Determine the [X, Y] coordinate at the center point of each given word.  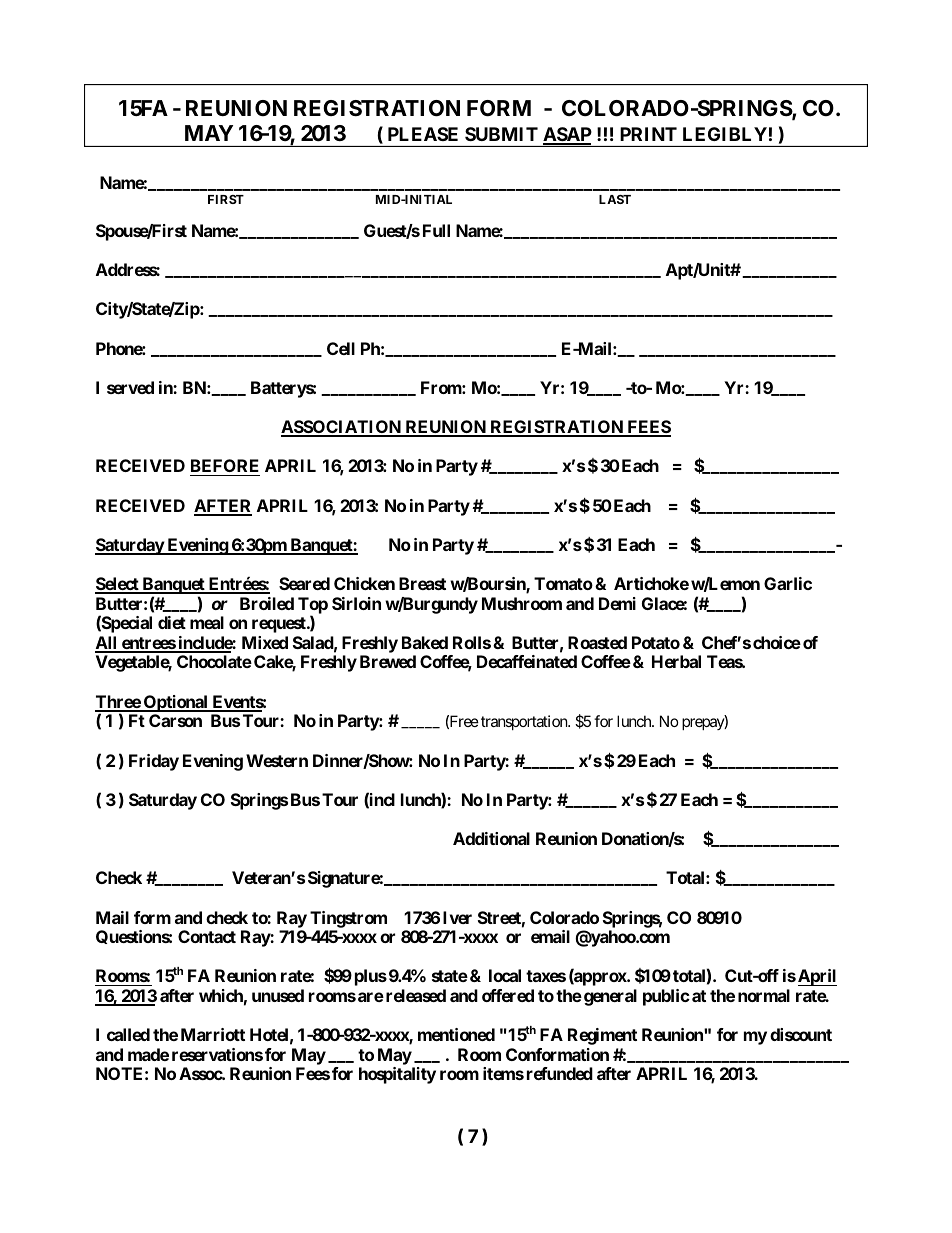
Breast [422, 583]
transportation [525, 722]
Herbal [676, 661]
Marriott [213, 1034]
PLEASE [423, 134]
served [130, 387]
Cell [341, 348]
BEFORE [225, 467]
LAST [615, 199]
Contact [207, 936]
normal [764, 995]
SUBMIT [501, 134]
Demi [617, 603]
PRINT [648, 134]
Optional [175, 703]
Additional [491, 838]
